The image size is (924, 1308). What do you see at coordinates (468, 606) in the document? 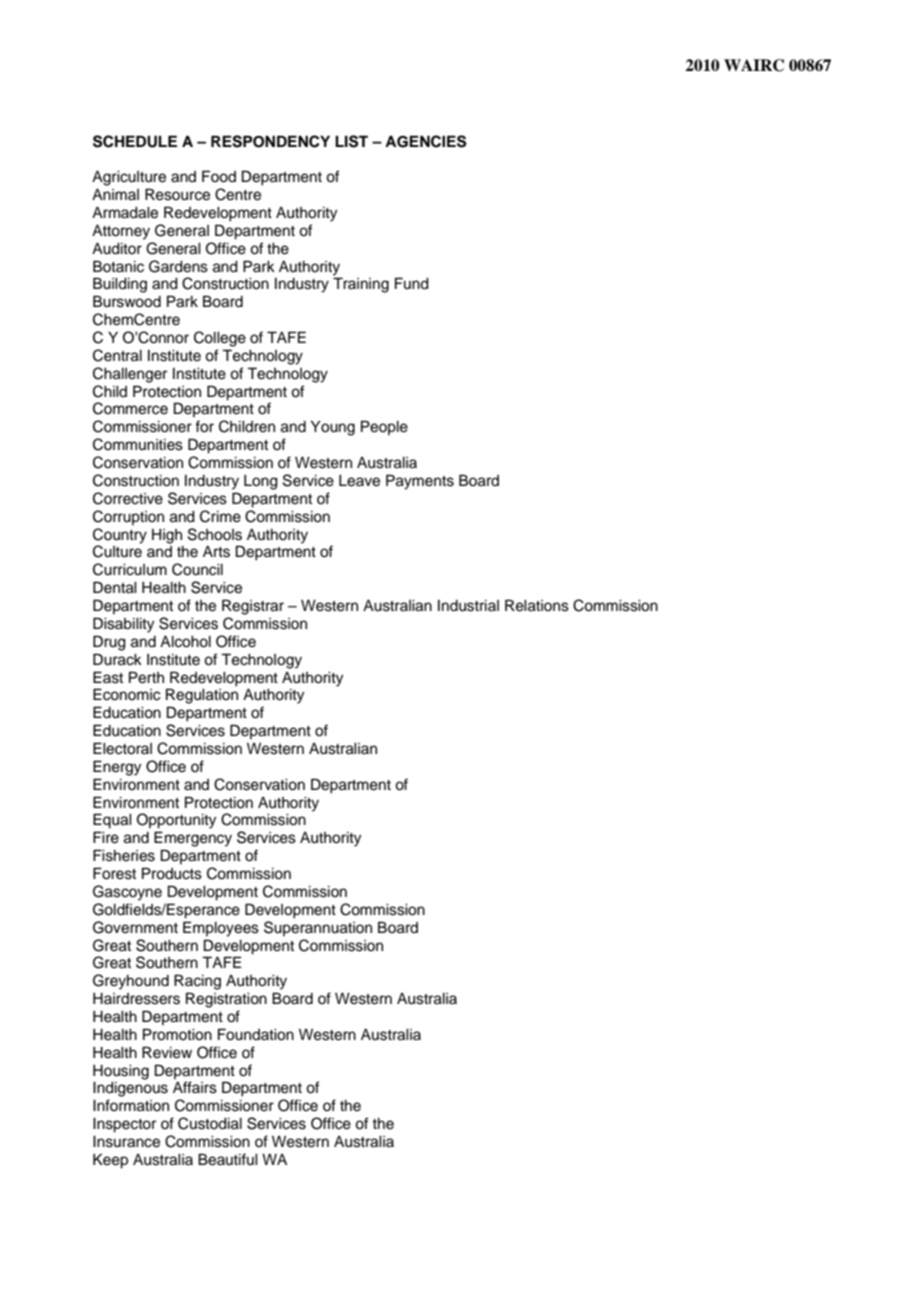
I see `Industrial` at bounding box center [468, 606].
